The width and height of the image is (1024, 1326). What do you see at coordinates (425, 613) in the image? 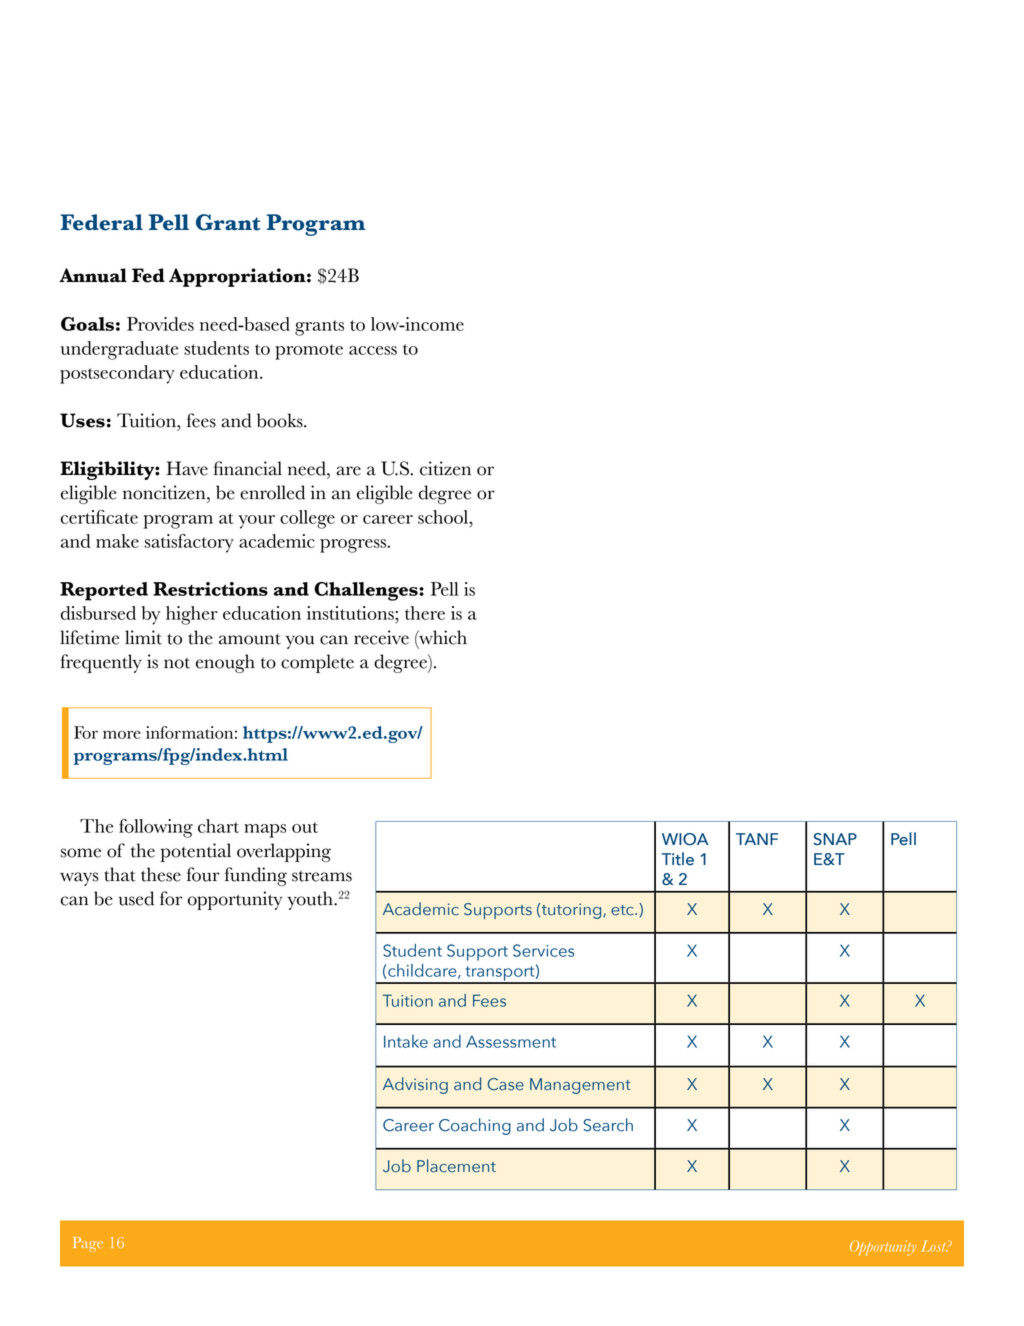
I see `there` at bounding box center [425, 613].
